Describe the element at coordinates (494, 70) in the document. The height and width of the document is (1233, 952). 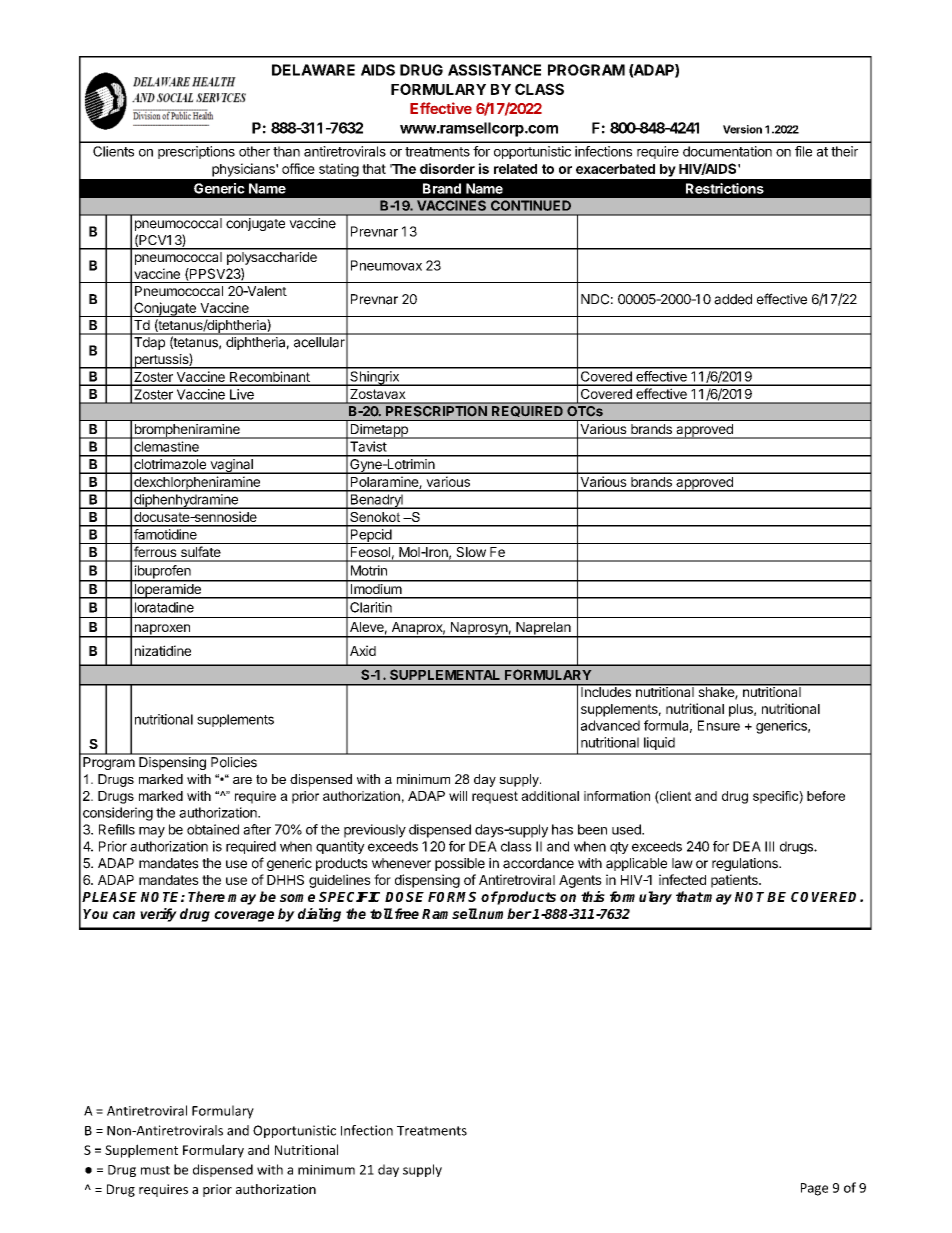
I see `ASSISTANCE` at that location.
